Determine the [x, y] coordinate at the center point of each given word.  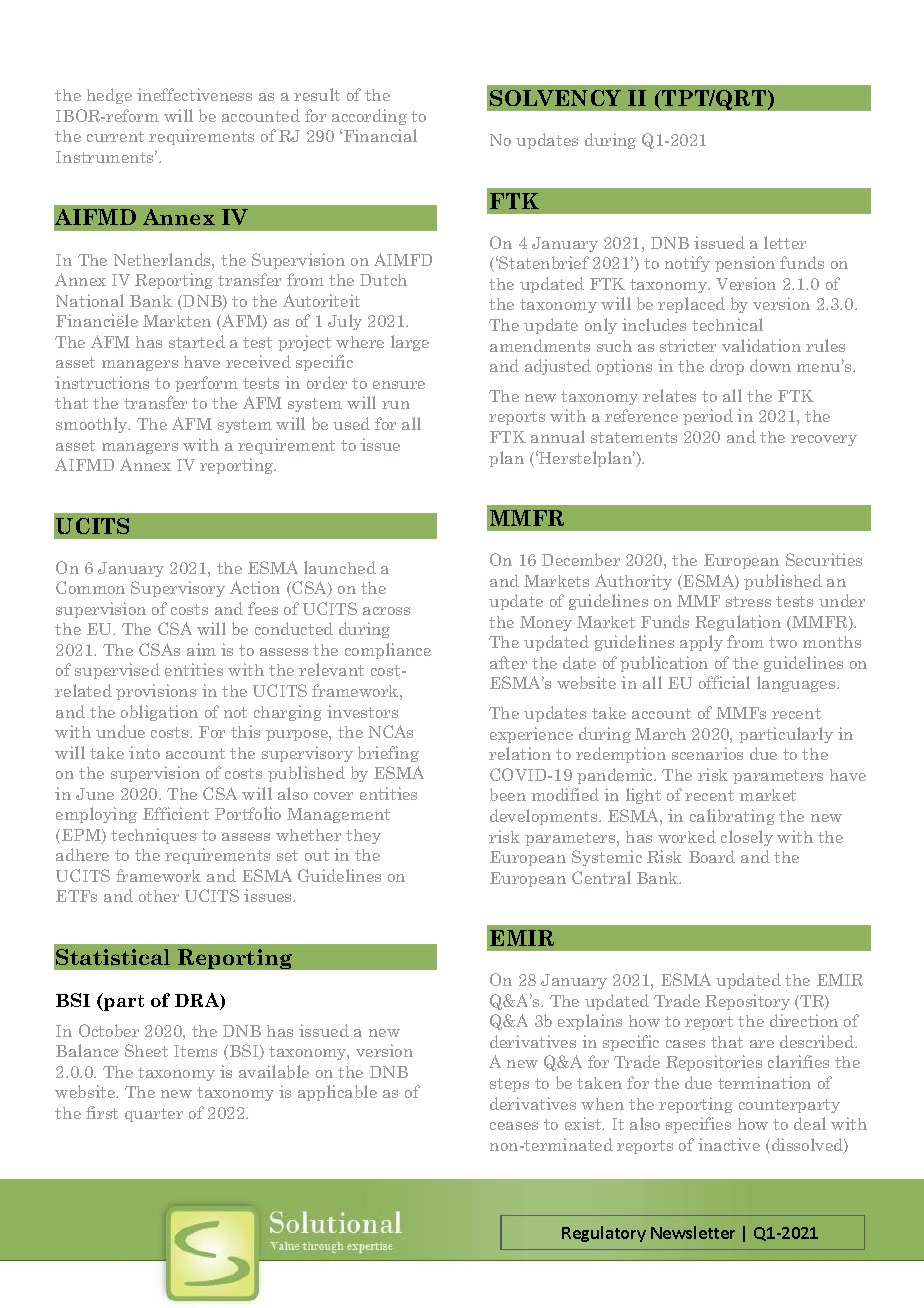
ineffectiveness [194, 94]
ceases [514, 1126]
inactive [729, 1144]
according [369, 117]
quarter [154, 1115]
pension [745, 264]
